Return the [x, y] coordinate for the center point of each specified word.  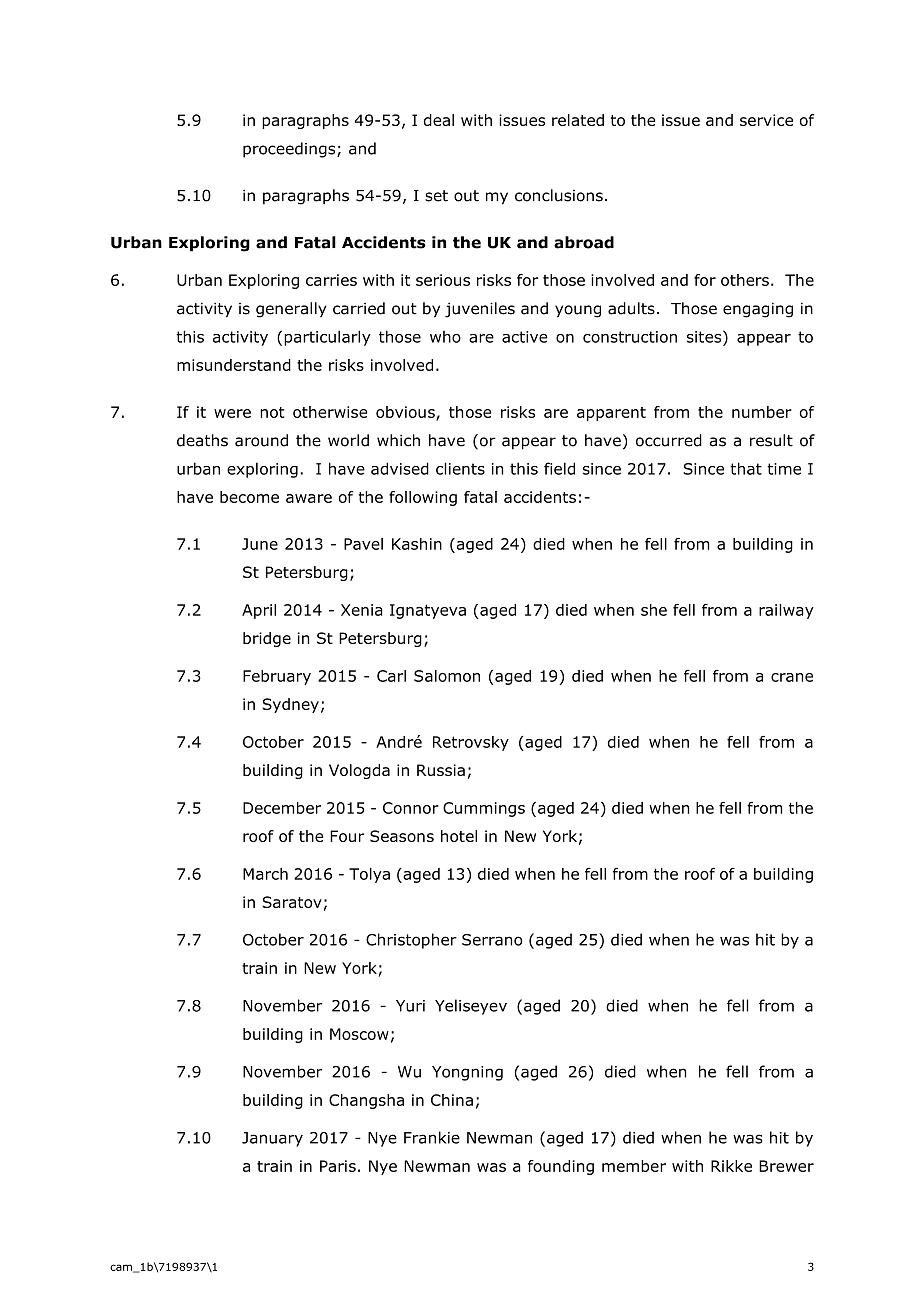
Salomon [447, 676]
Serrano [492, 940]
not [272, 412]
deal [439, 120]
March [265, 874]
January [272, 1139]
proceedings [290, 150]
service [766, 120]
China [452, 1100]
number [762, 412]
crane [792, 677]
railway [786, 611]
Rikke [731, 1166]
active [524, 337]
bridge [267, 639]
